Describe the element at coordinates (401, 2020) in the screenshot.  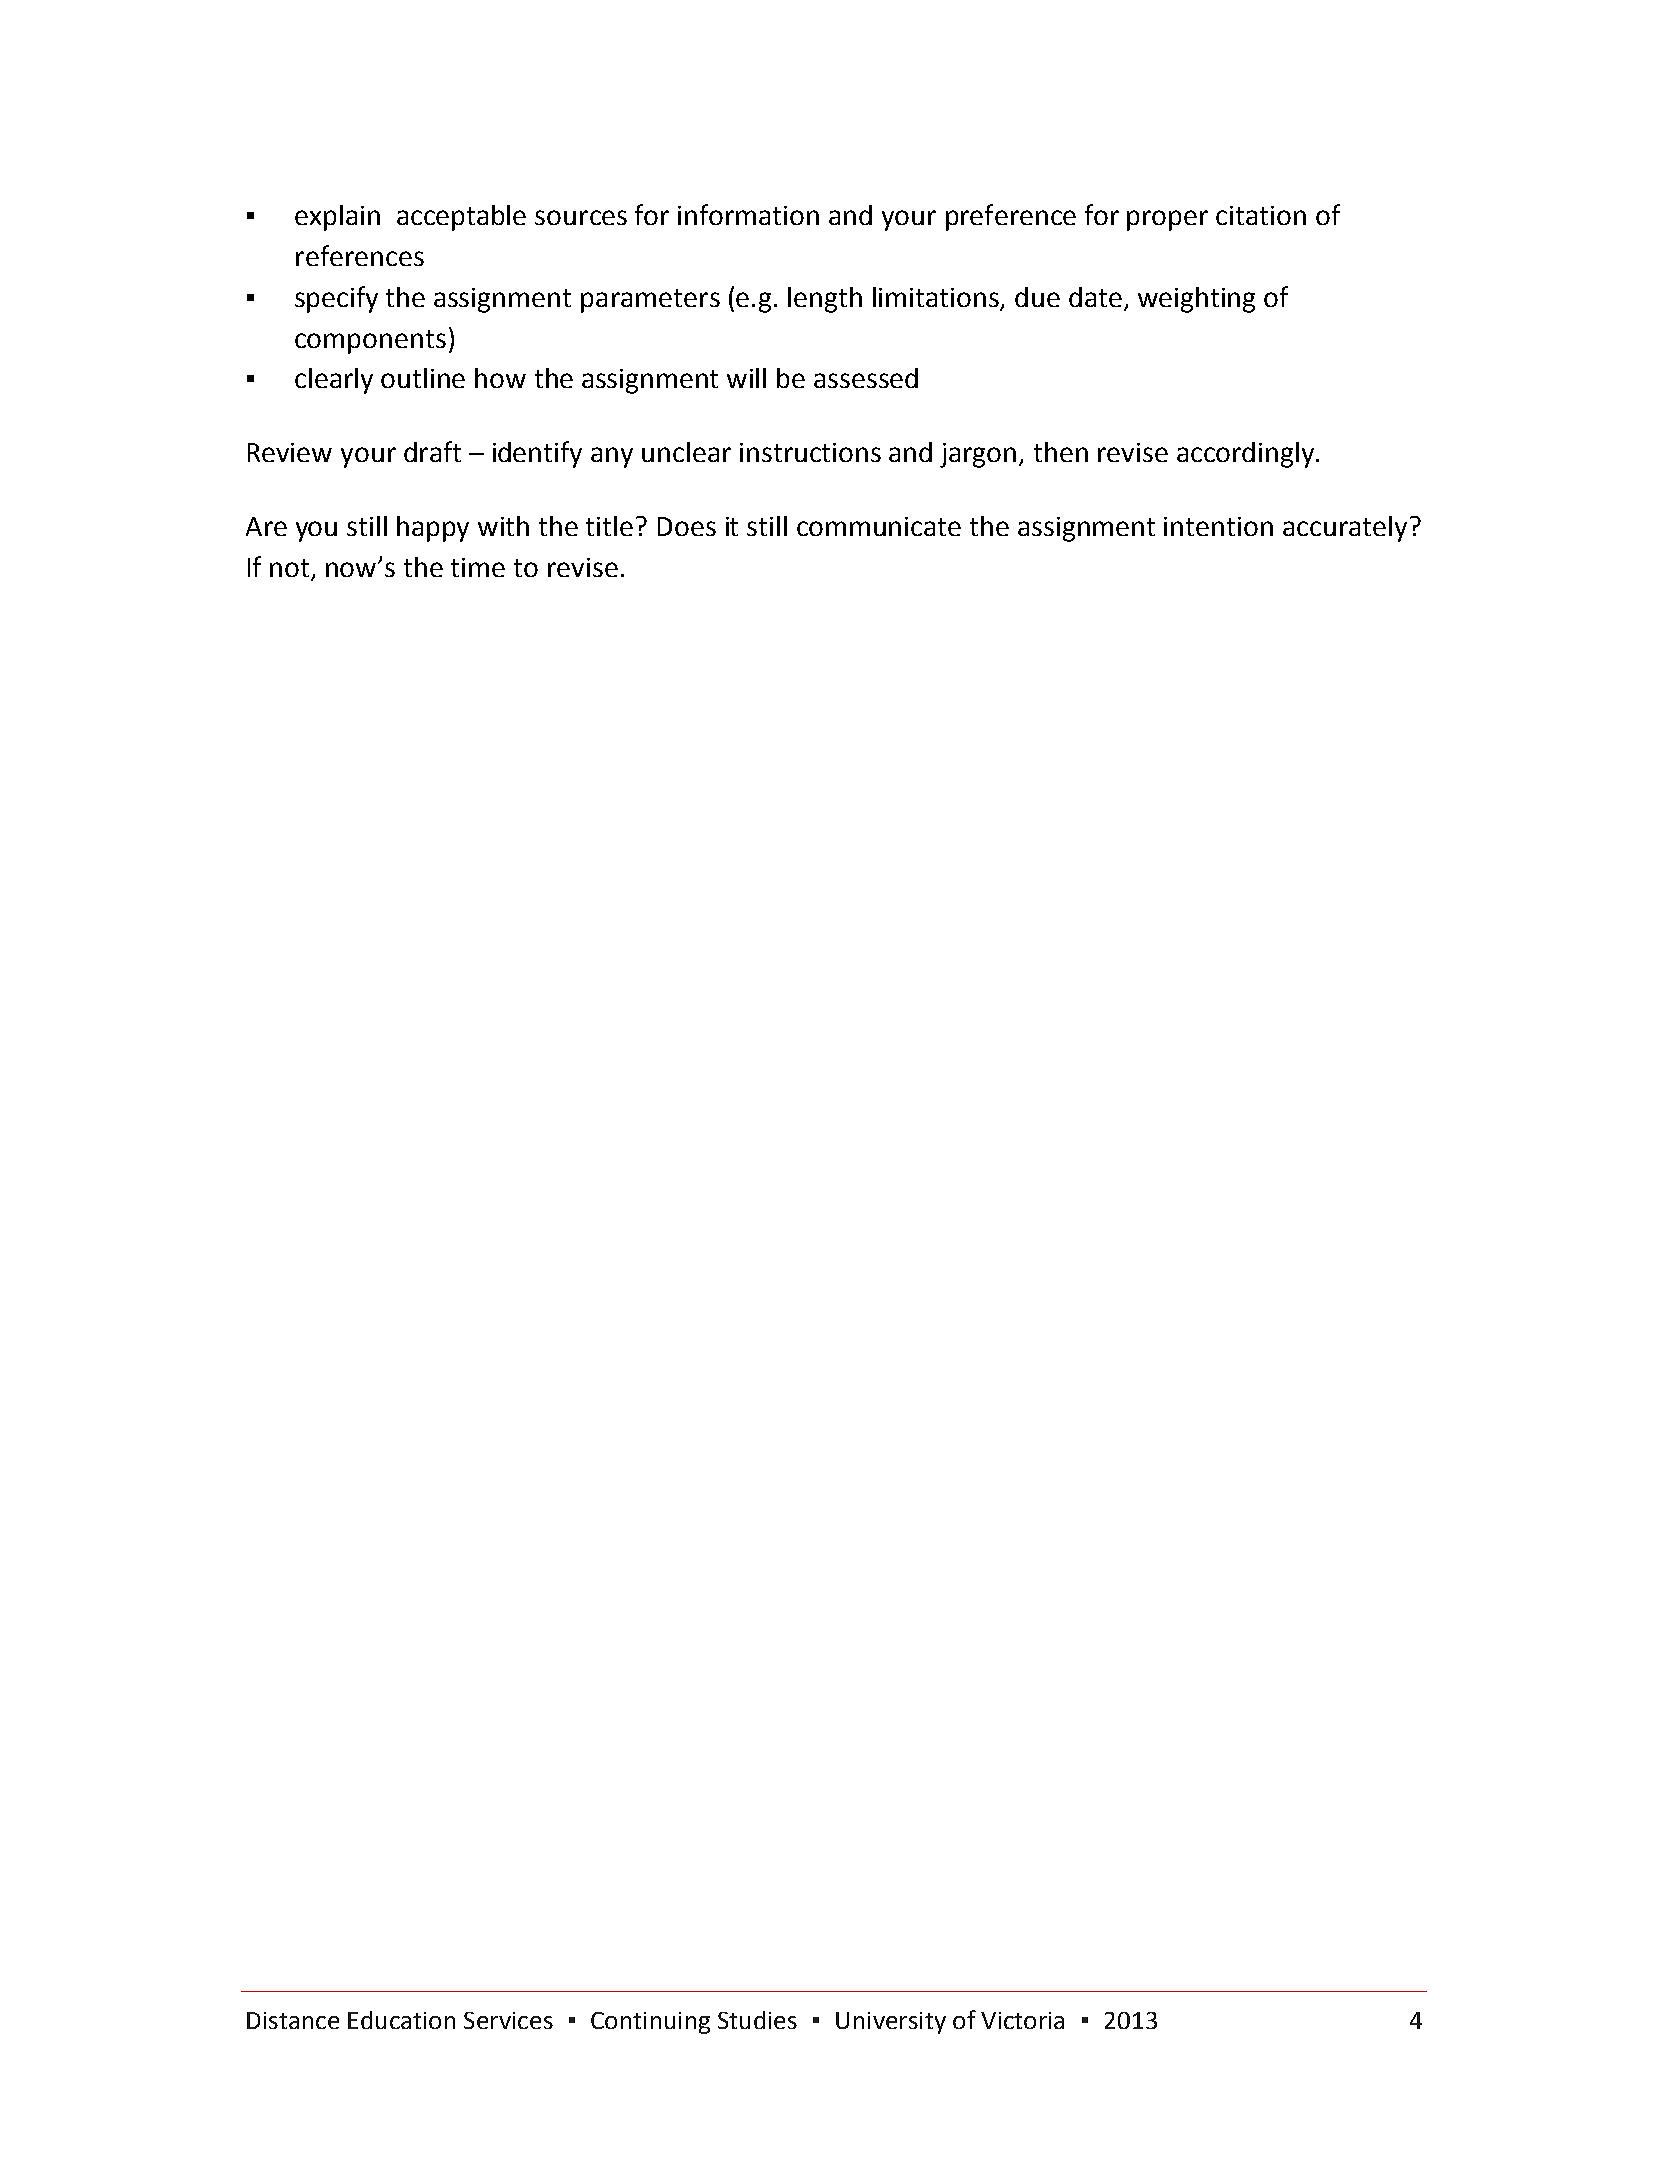
I see `Education` at that location.
